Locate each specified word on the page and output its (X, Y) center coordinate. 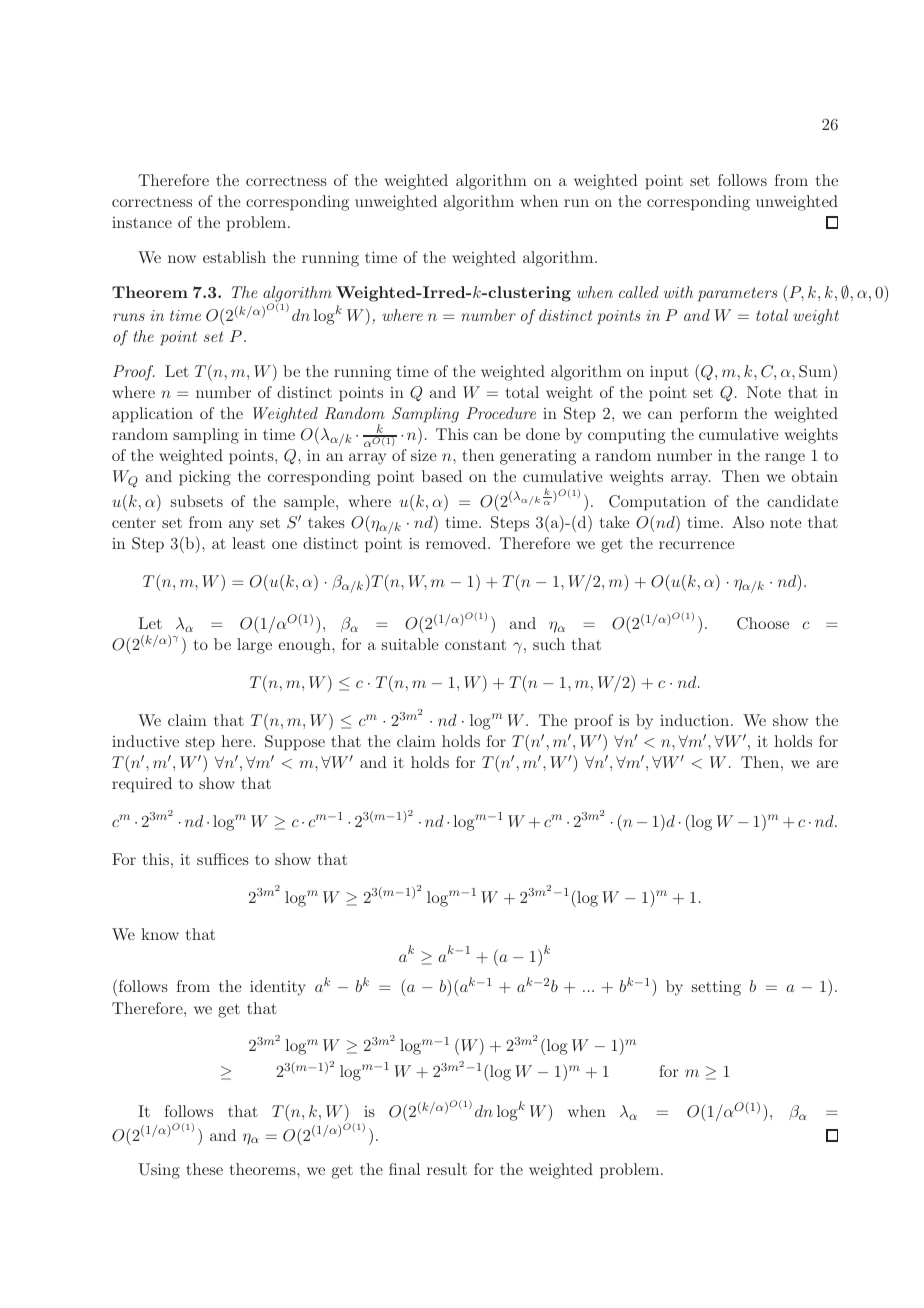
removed (457, 543)
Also (748, 522)
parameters (737, 294)
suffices (223, 859)
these (204, 1169)
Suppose (295, 743)
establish (234, 257)
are (827, 764)
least (248, 543)
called (639, 292)
